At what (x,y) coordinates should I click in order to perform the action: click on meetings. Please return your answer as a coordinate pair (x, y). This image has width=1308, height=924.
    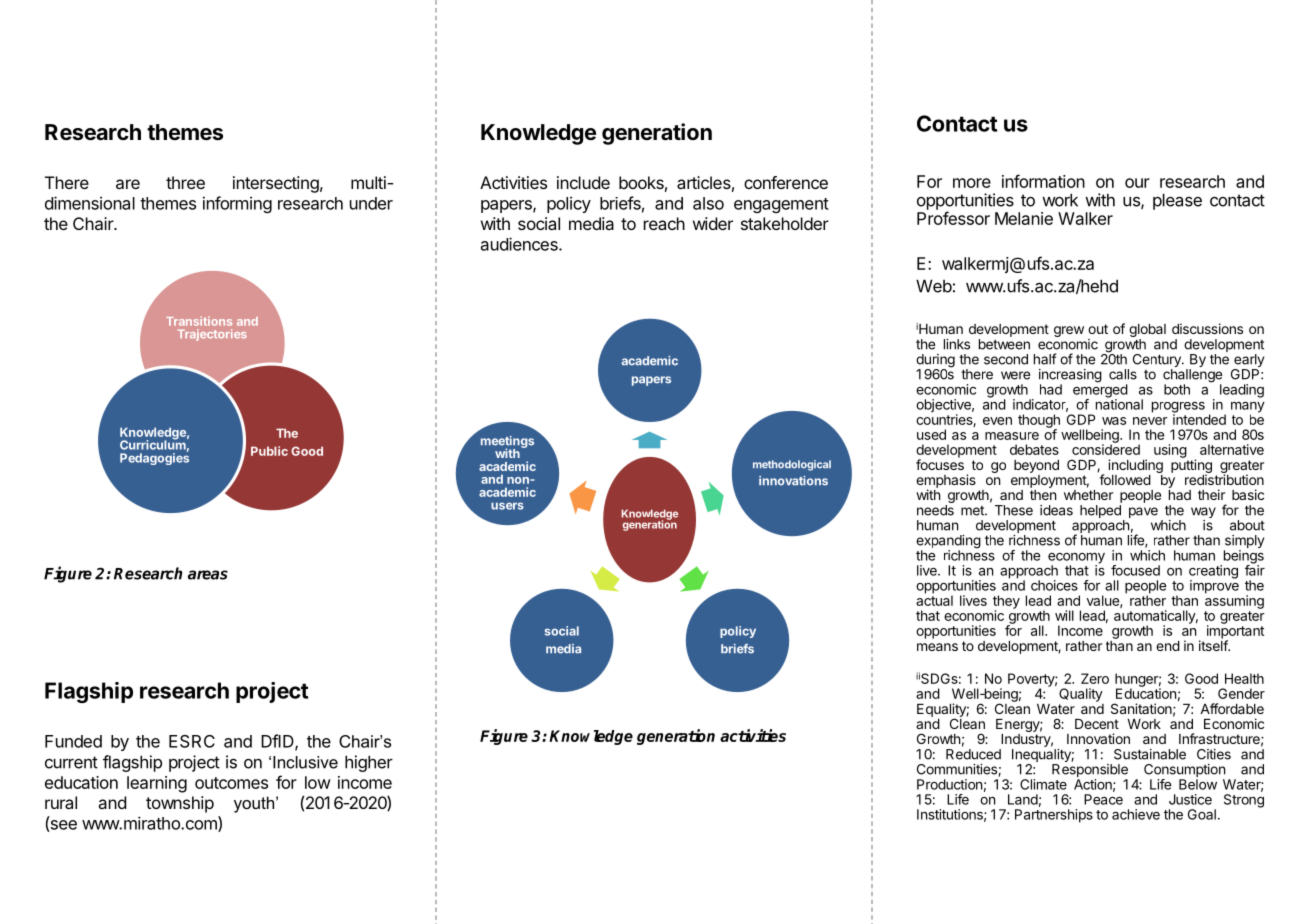
    Looking at the image, I should click on (507, 443).
